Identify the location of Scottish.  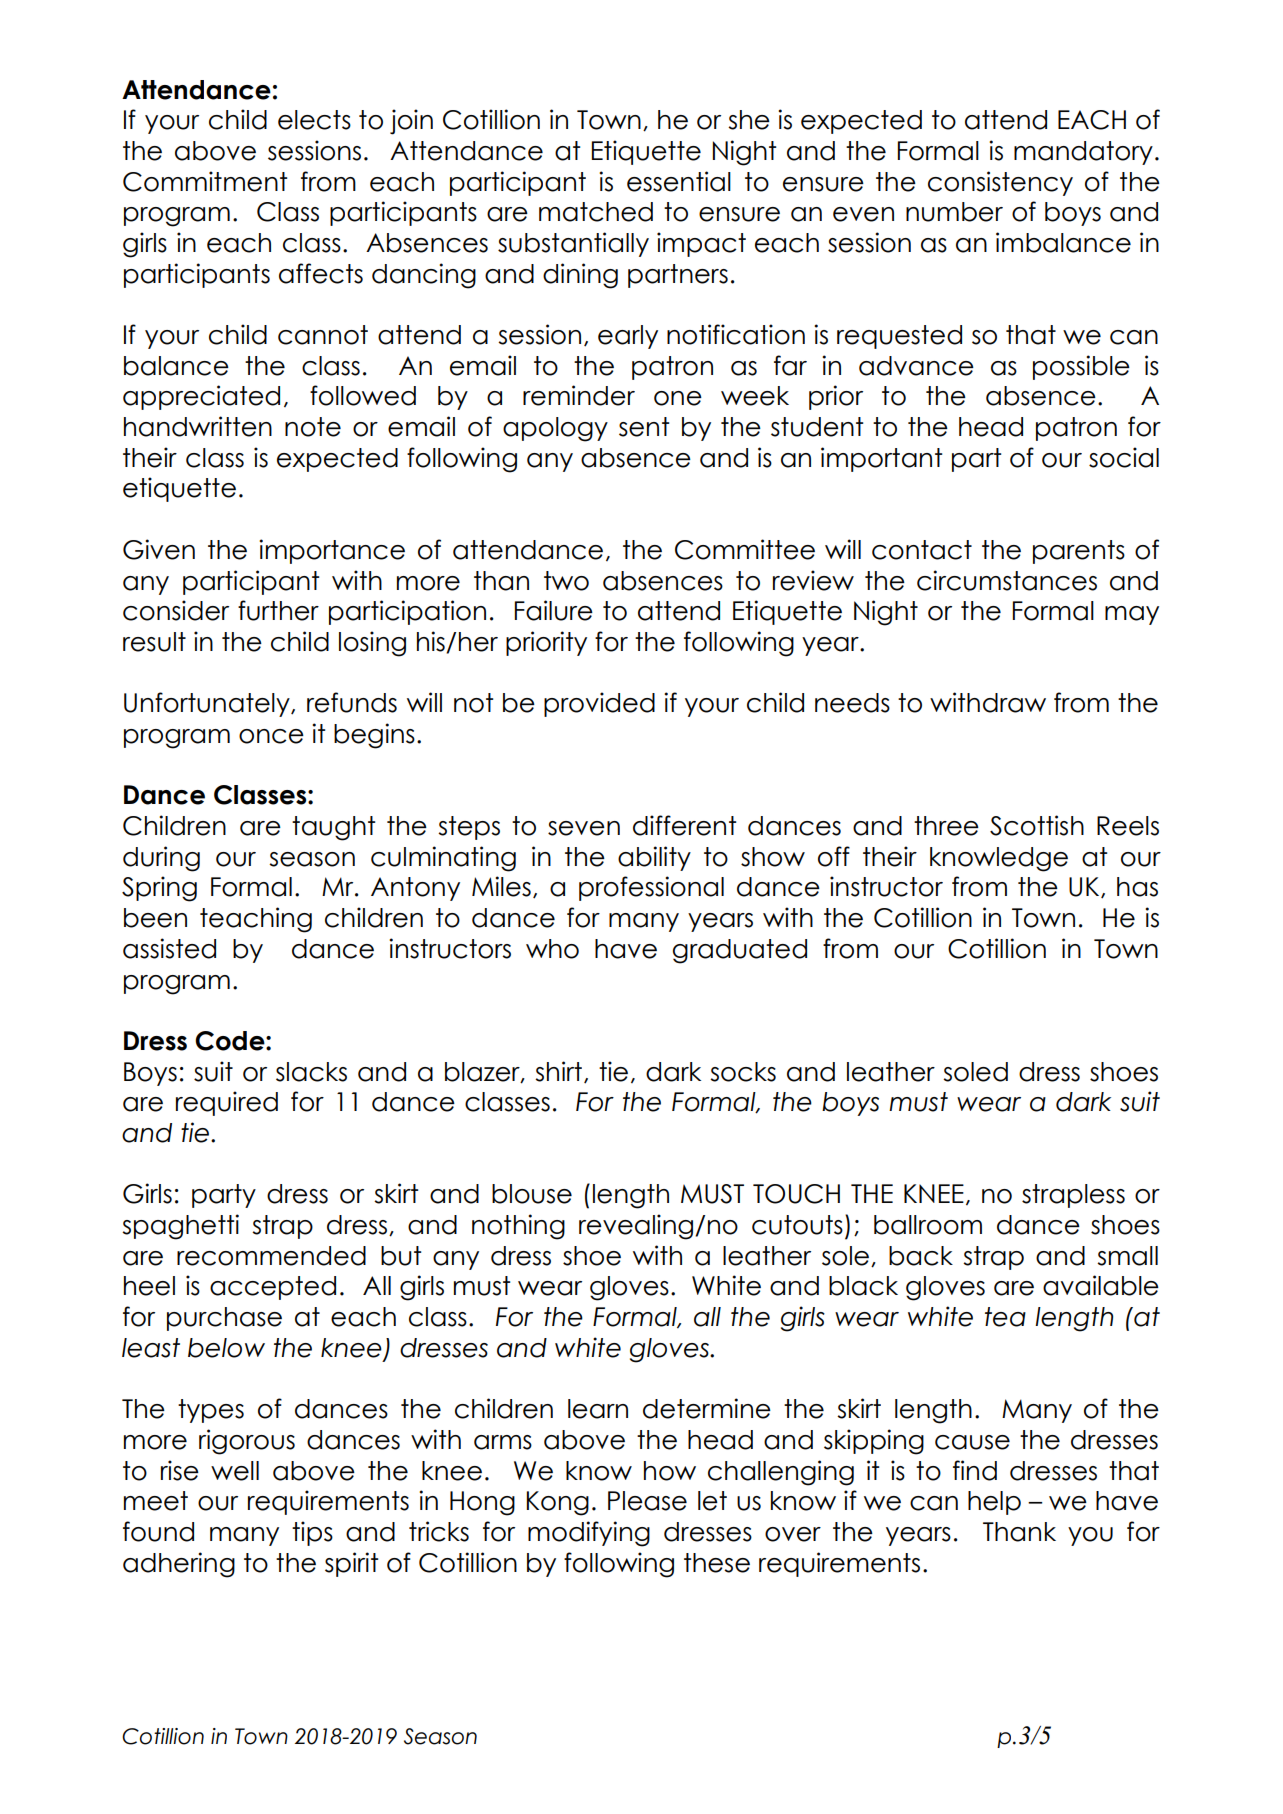
(1037, 825).
